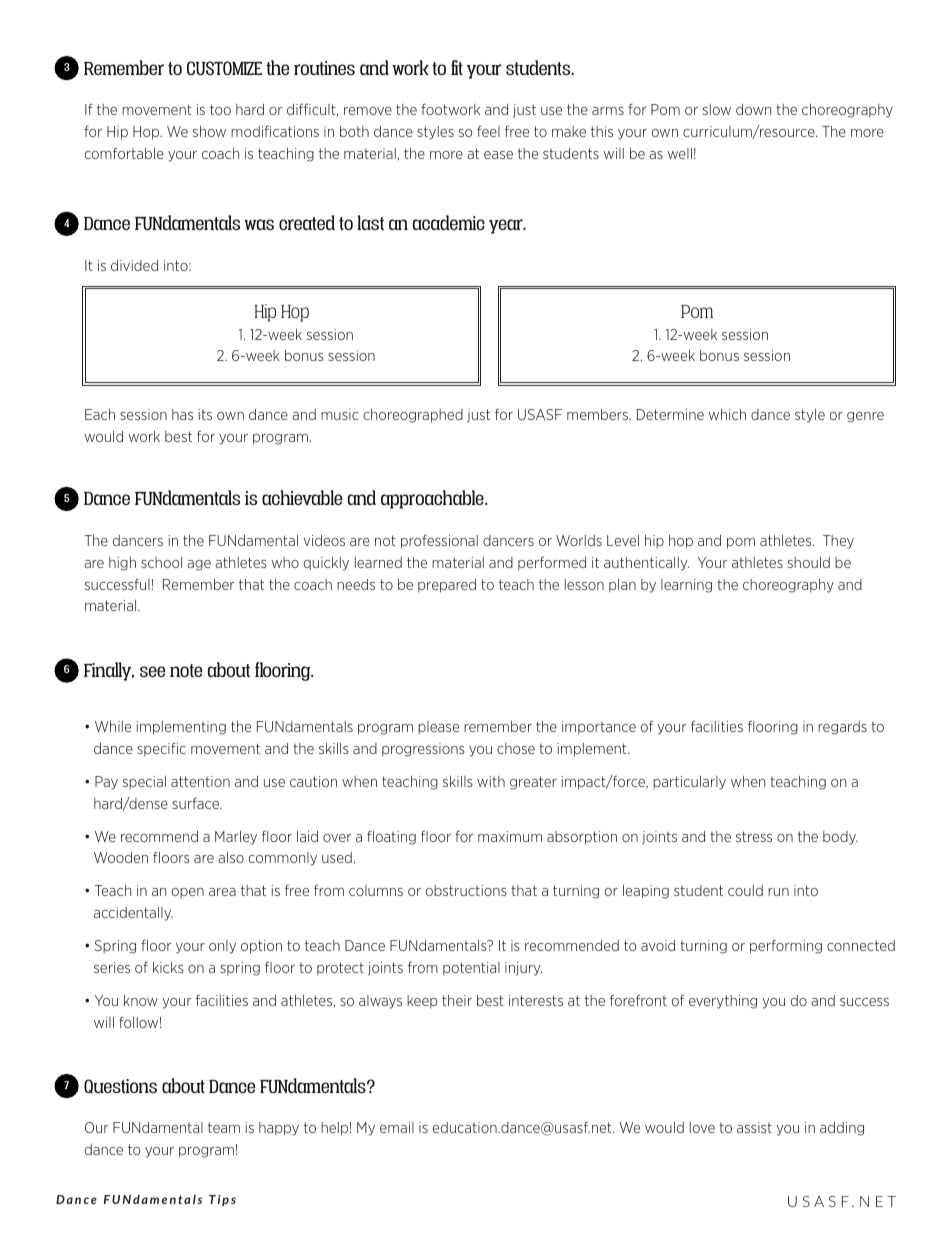 This image has height=1233, width=952. Describe the element at coordinates (809, 562) in the image. I see `should` at that location.
